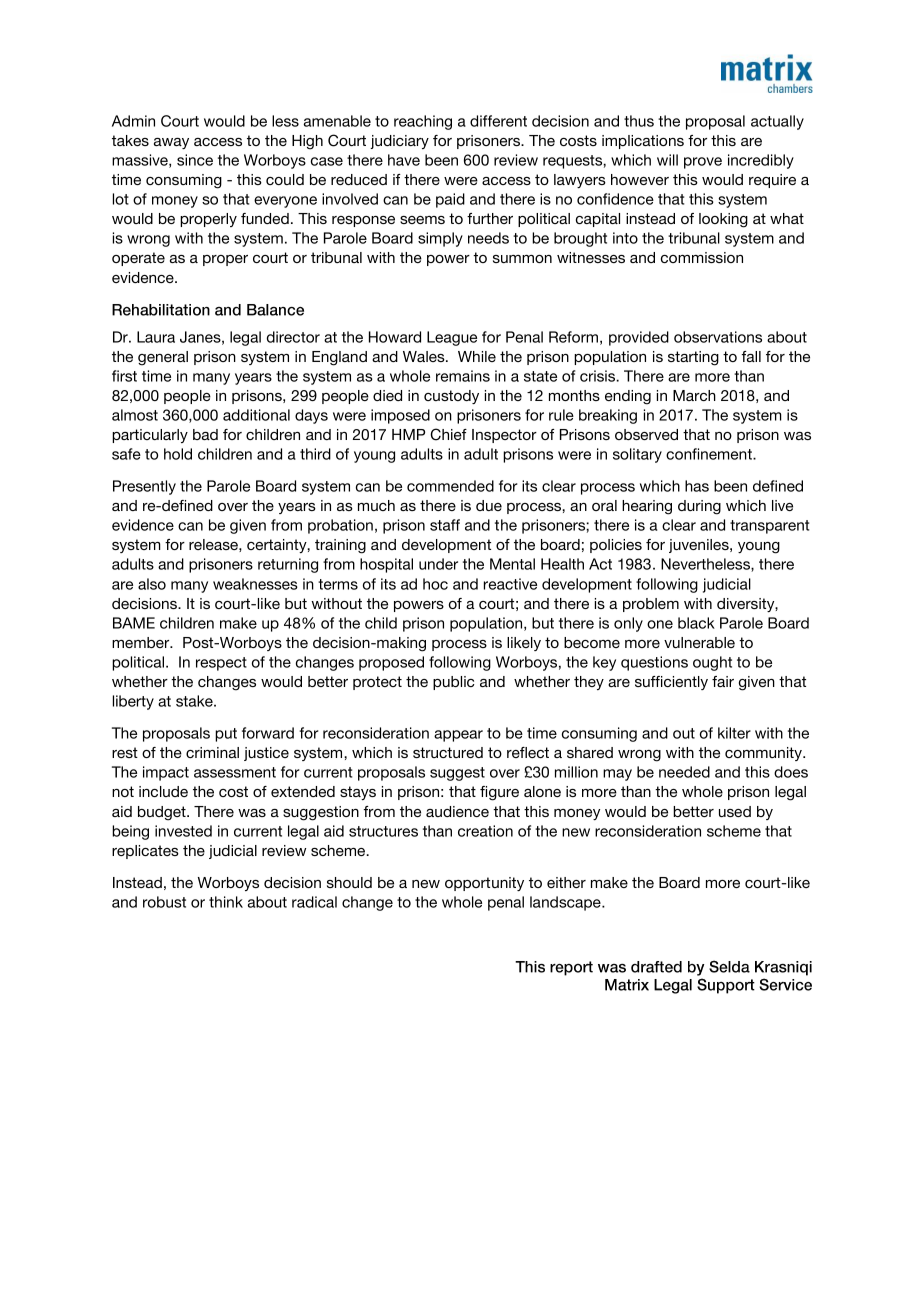 The image size is (924, 1308). Describe the element at coordinates (445, 525) in the page. I see `staff` at that location.
